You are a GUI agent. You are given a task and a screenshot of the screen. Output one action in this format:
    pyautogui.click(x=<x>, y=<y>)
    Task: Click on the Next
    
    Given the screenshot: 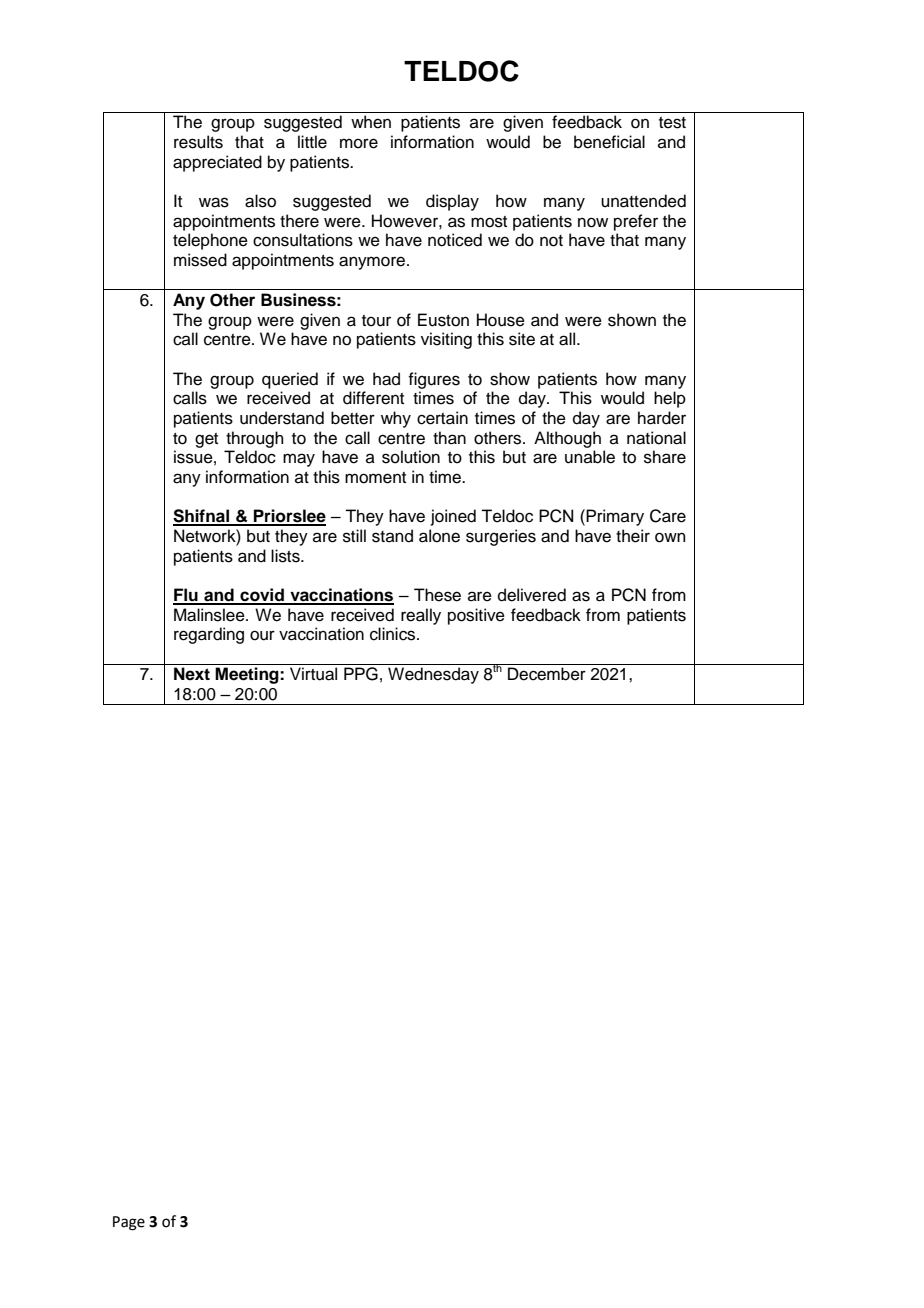 What is the action you would take?
    pyautogui.click(x=192, y=674)
